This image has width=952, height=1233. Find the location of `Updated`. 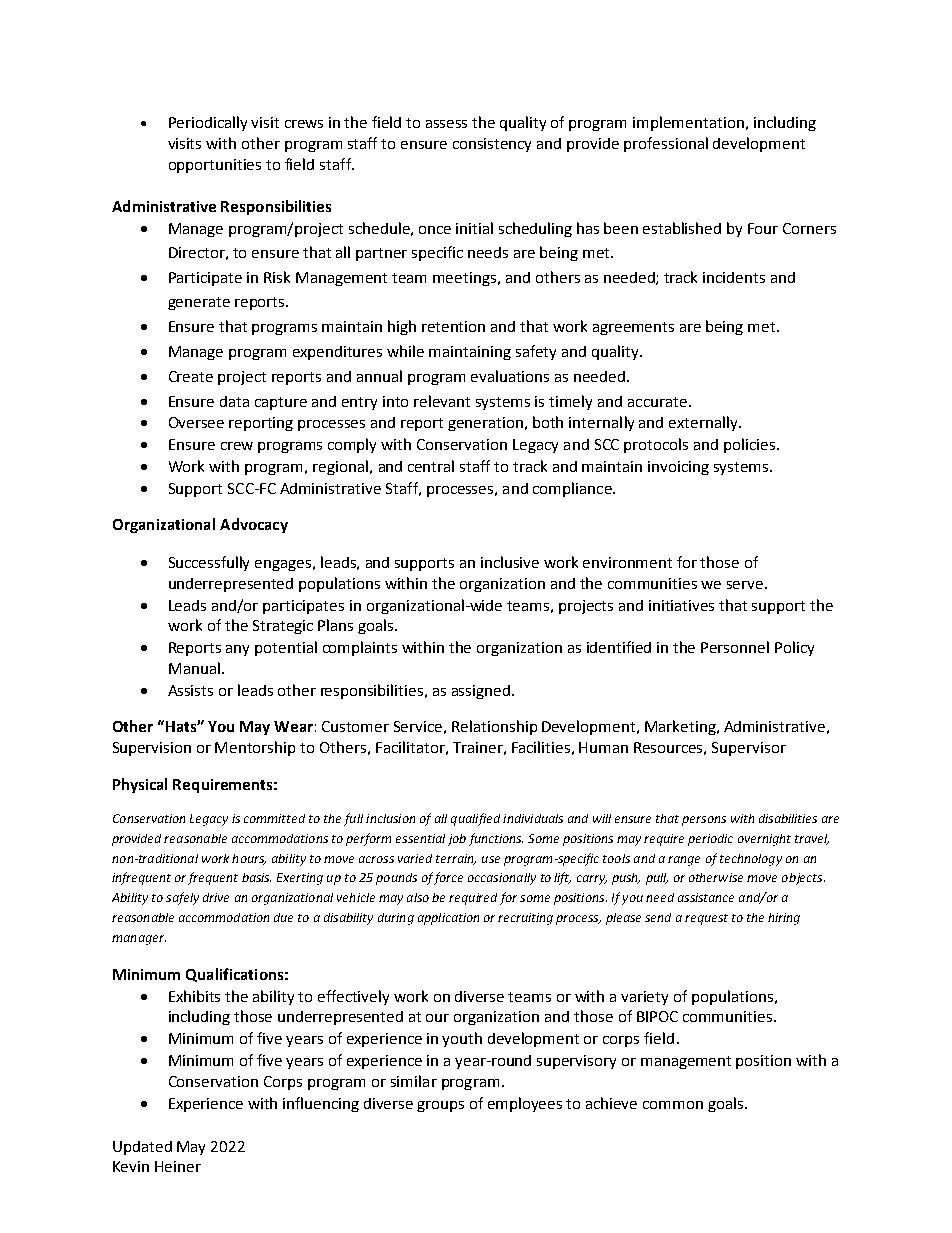

Updated is located at coordinates (142, 1148).
